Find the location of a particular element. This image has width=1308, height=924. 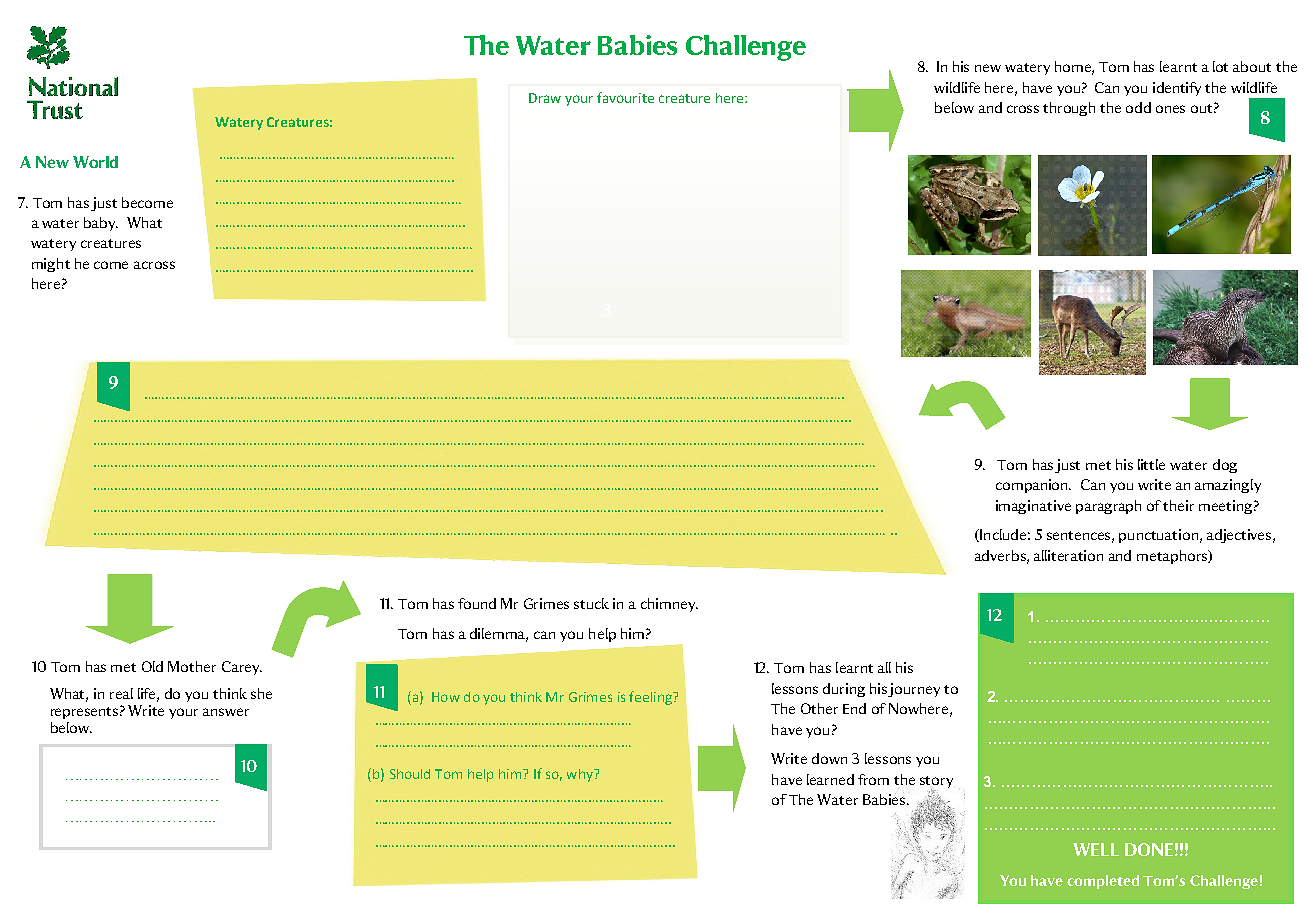

Draw is located at coordinates (545, 98).
